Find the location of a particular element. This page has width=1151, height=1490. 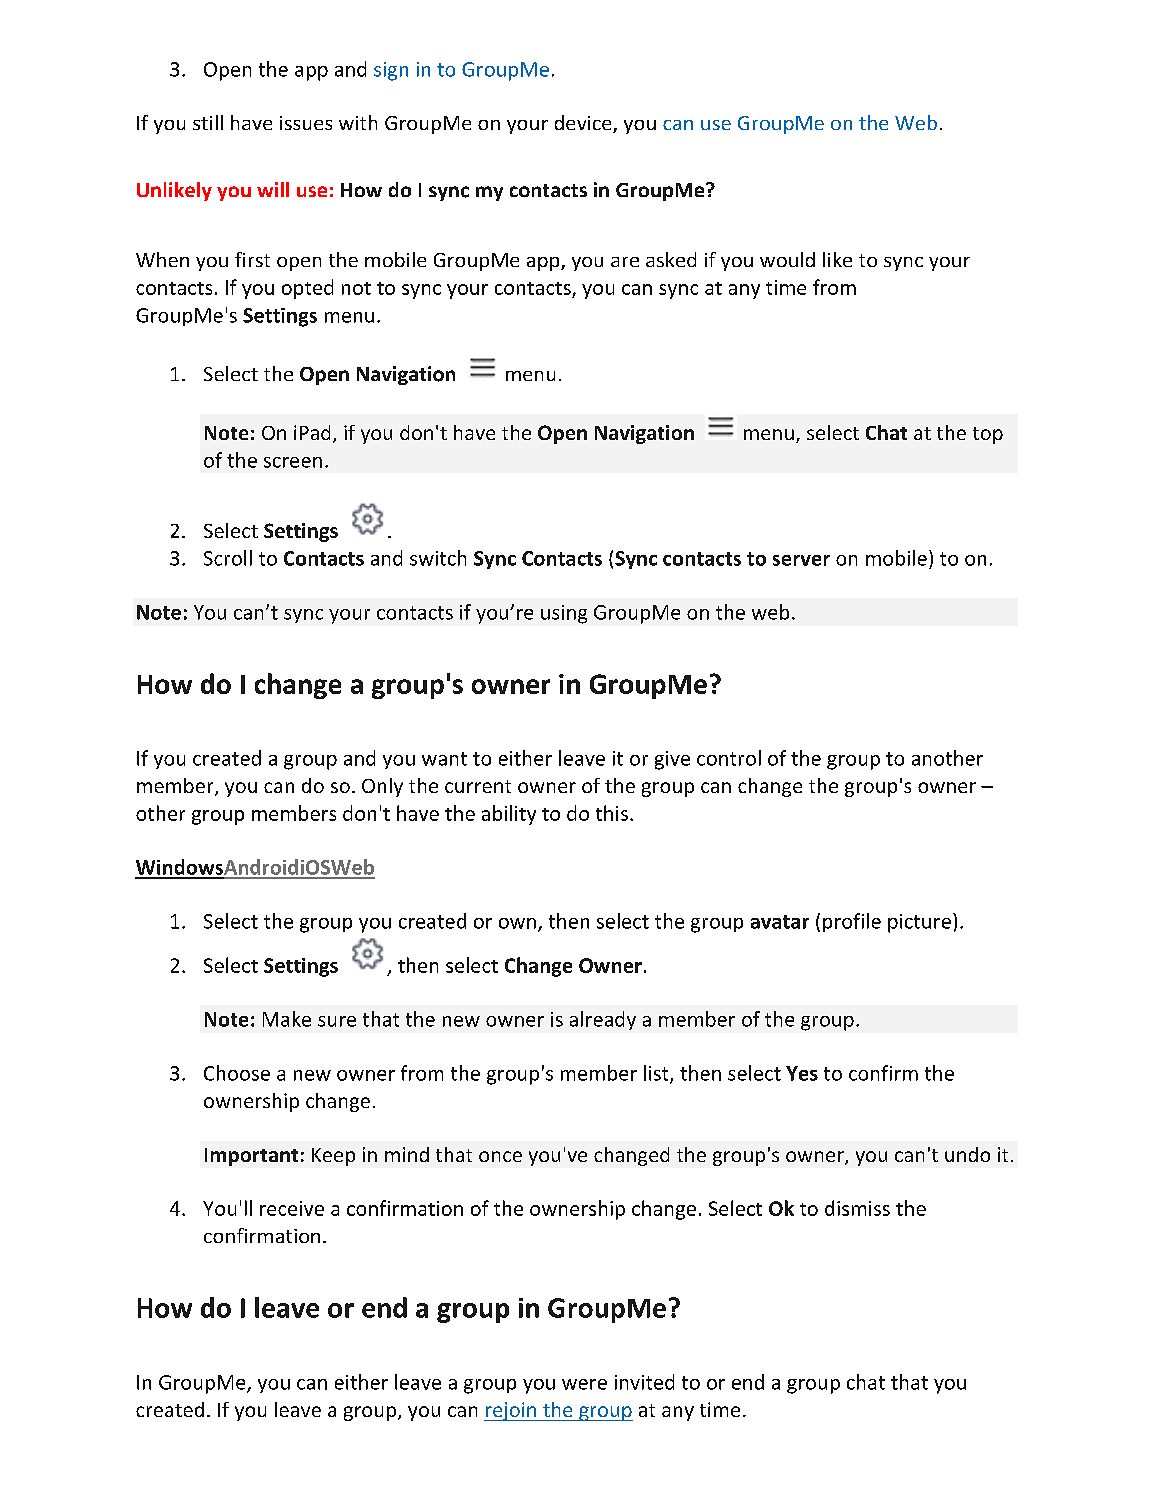

opted is located at coordinates (307, 289).
